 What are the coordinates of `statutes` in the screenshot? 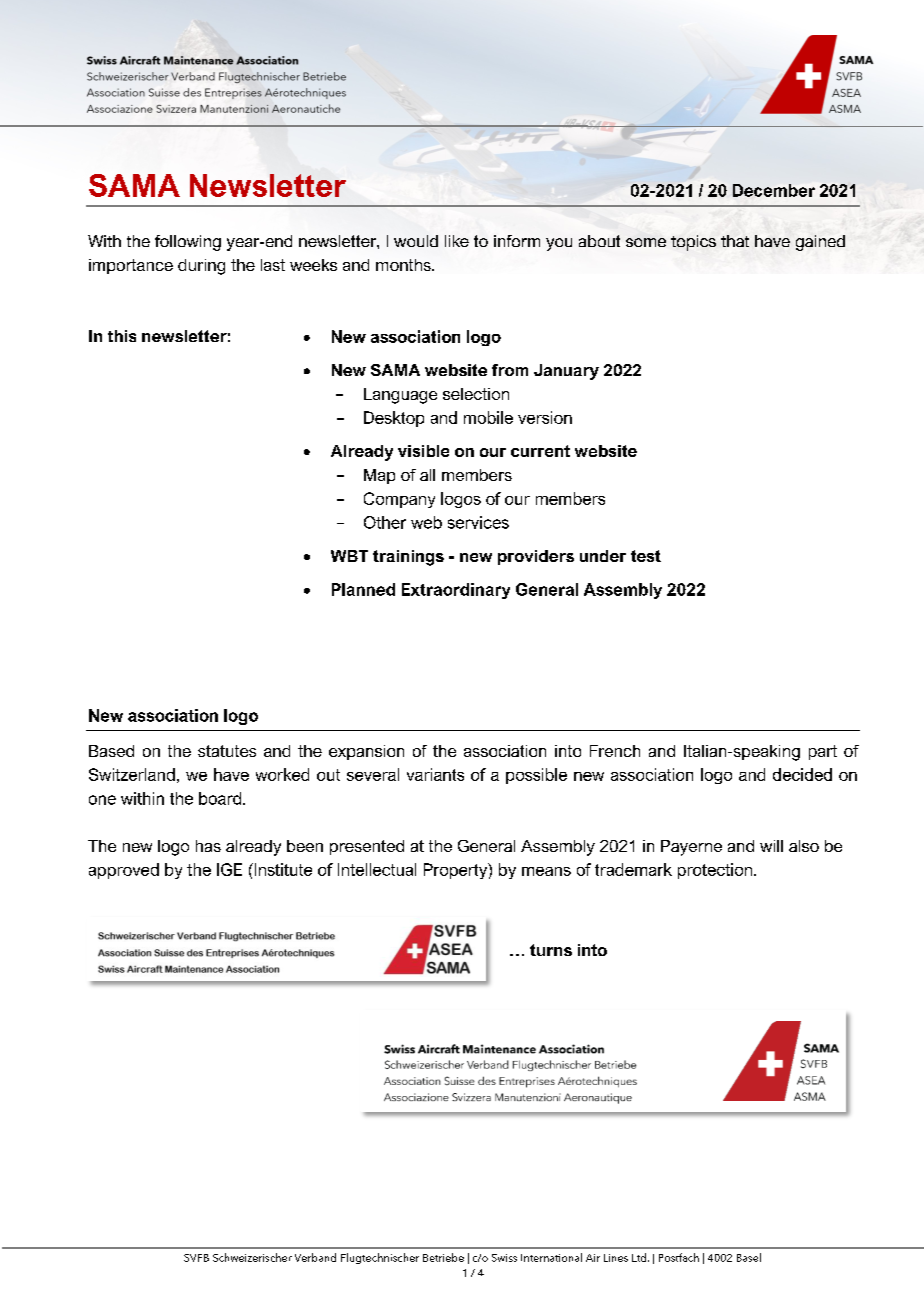 It's located at (227, 751).
